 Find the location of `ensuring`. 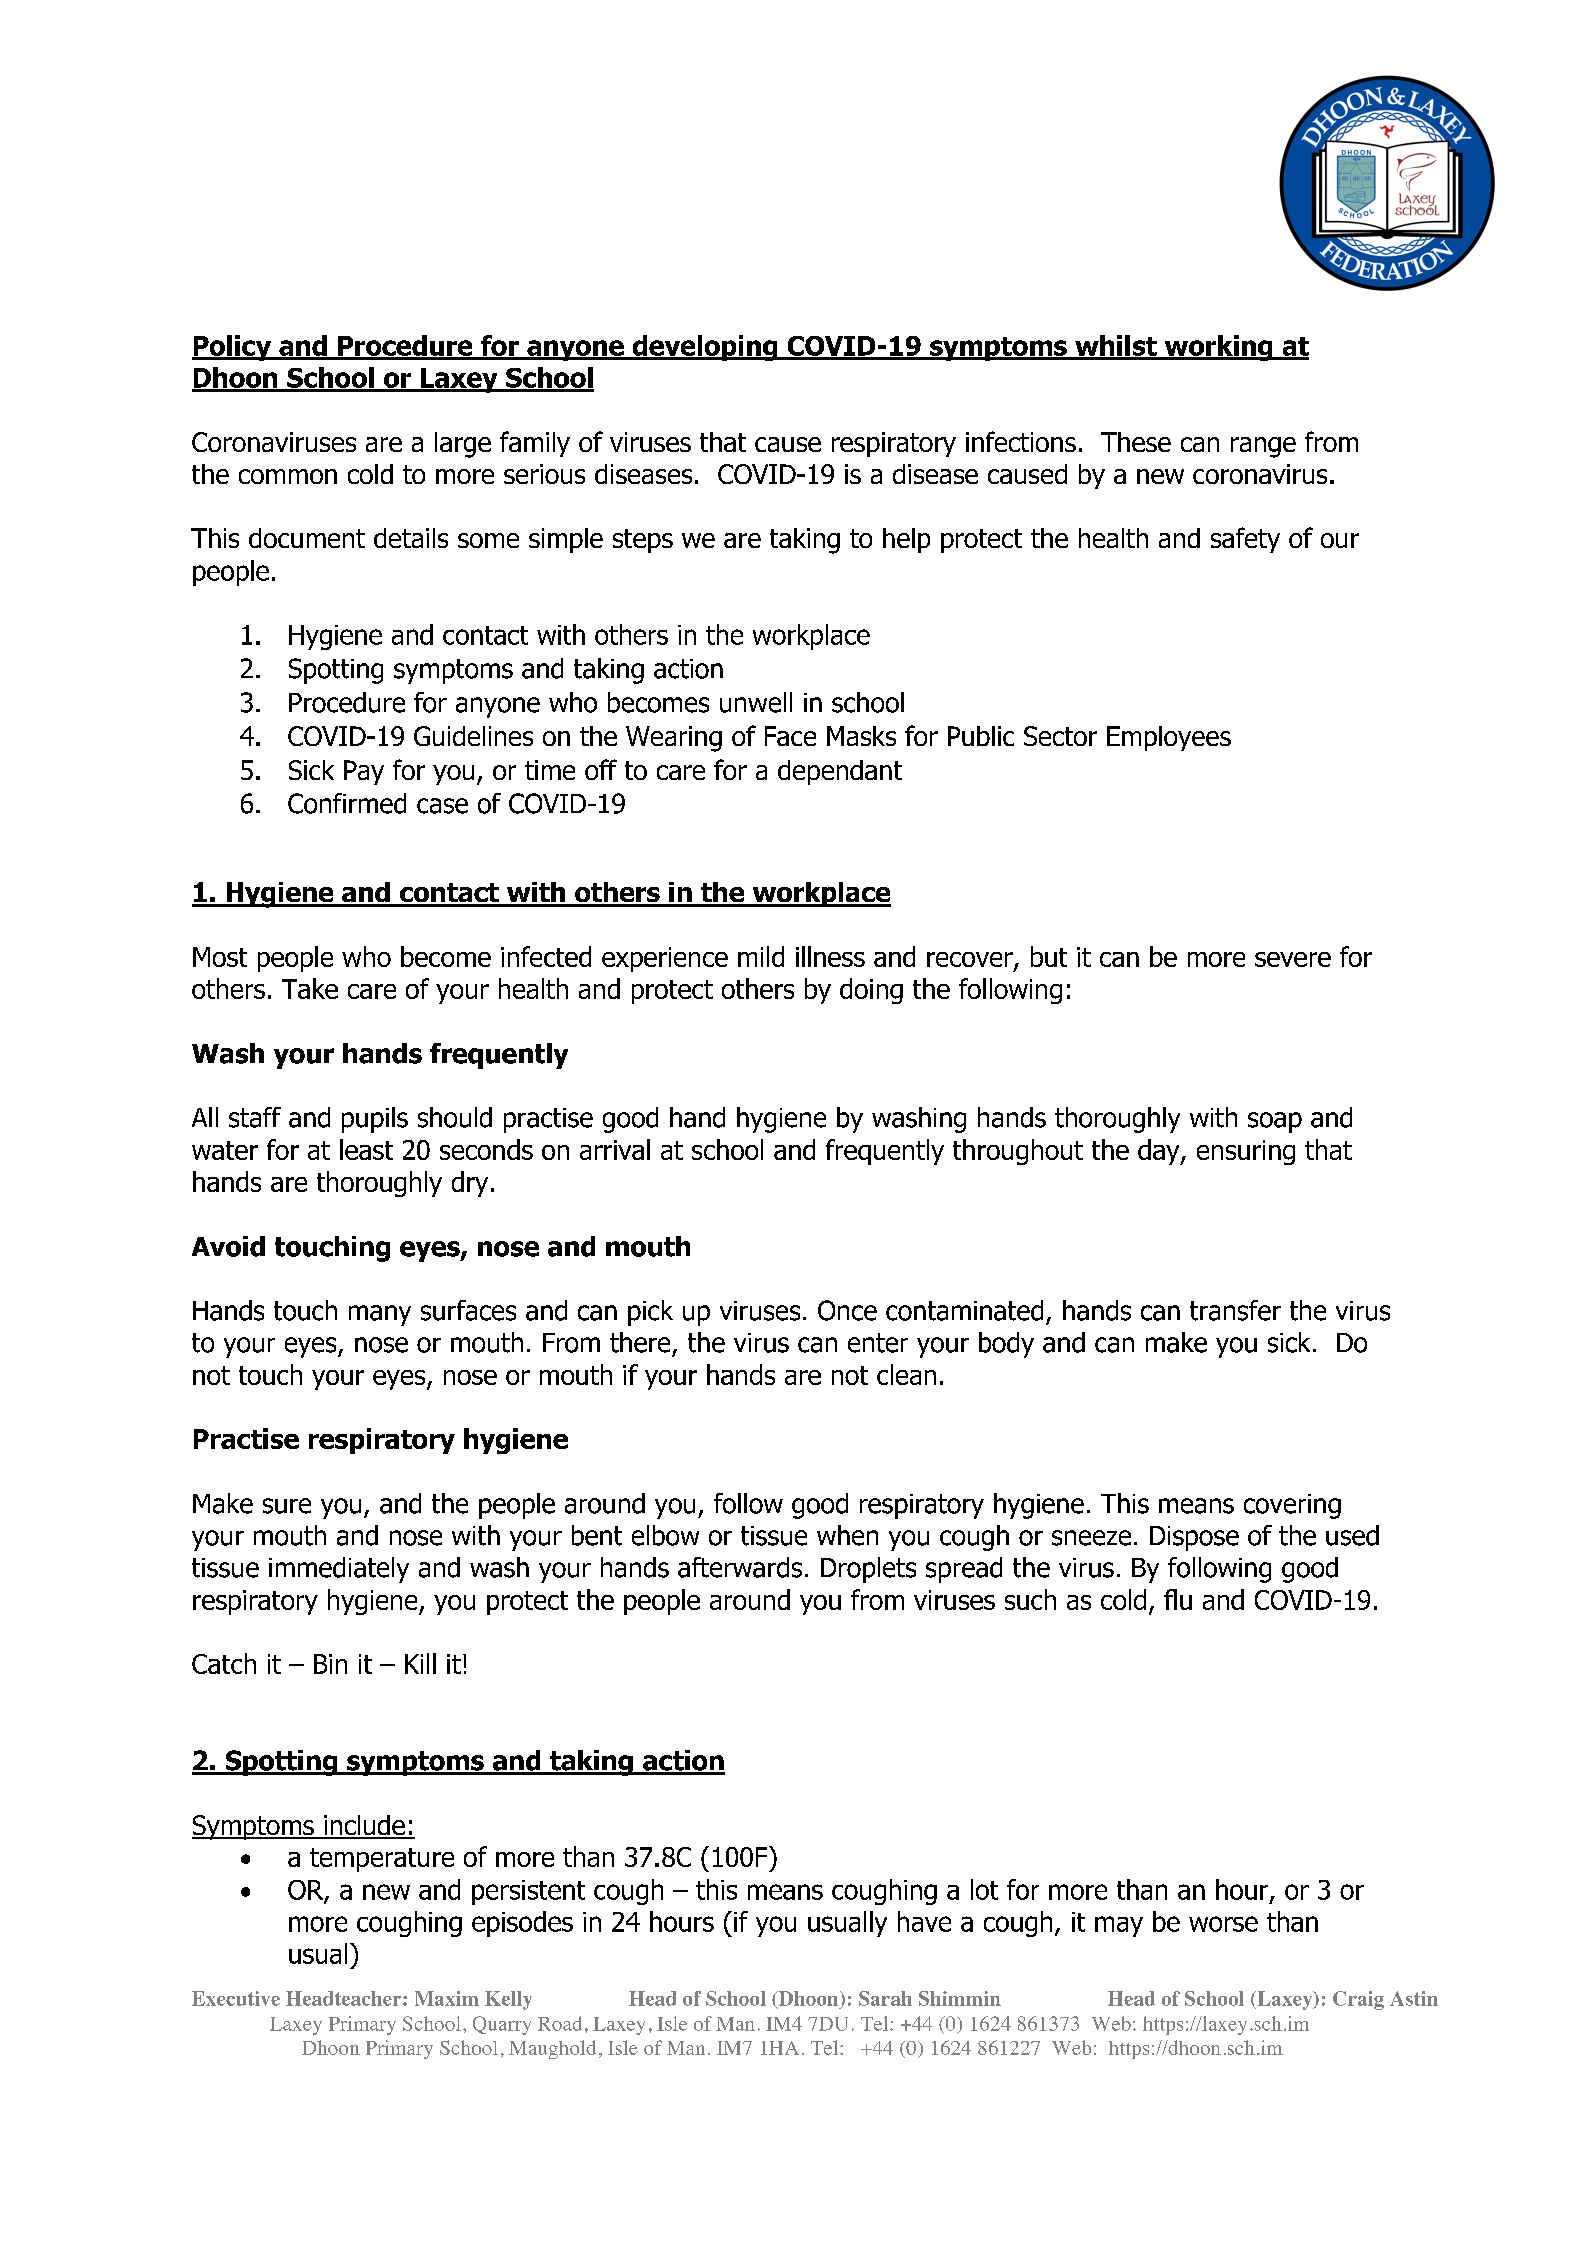

ensuring is located at coordinates (1246, 1152).
